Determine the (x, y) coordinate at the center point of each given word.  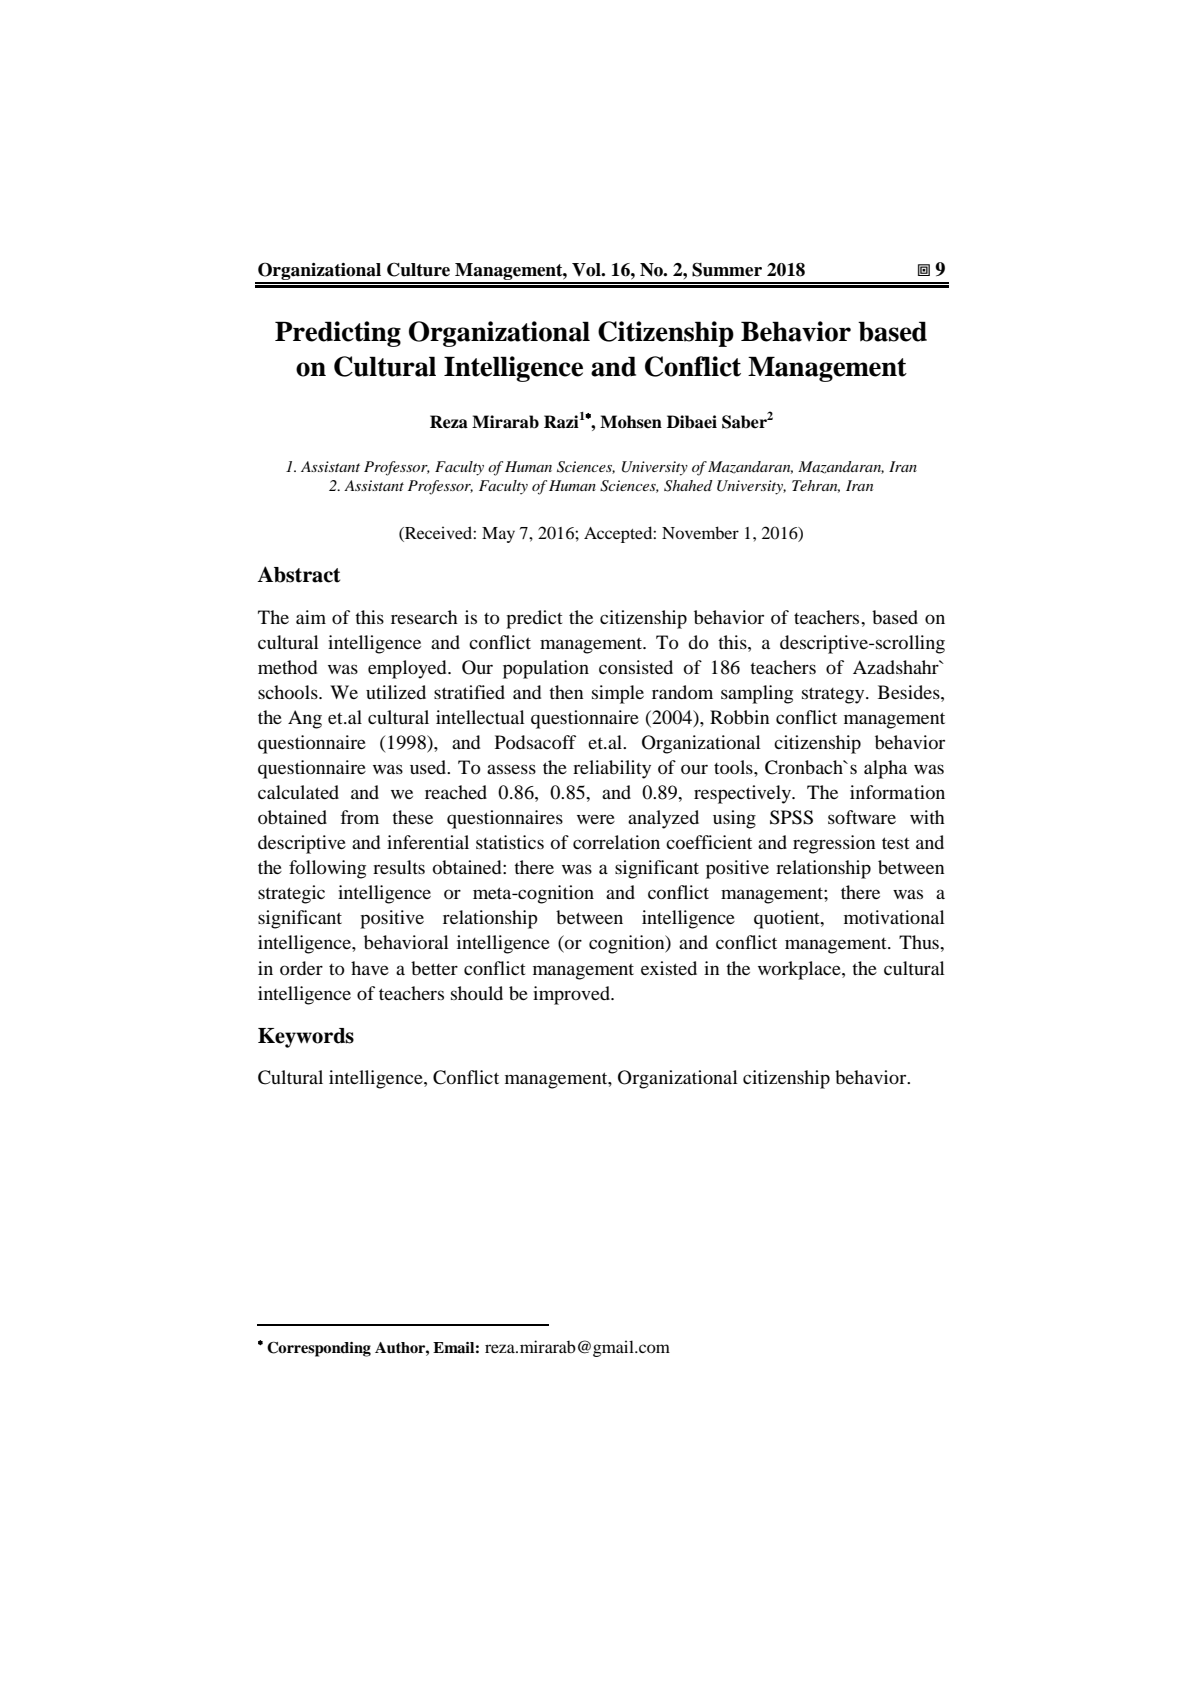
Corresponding (319, 1349)
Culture (418, 269)
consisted (636, 667)
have (370, 968)
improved (572, 995)
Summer (727, 269)
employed (408, 669)
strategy (834, 695)
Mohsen (631, 422)
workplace (800, 970)
